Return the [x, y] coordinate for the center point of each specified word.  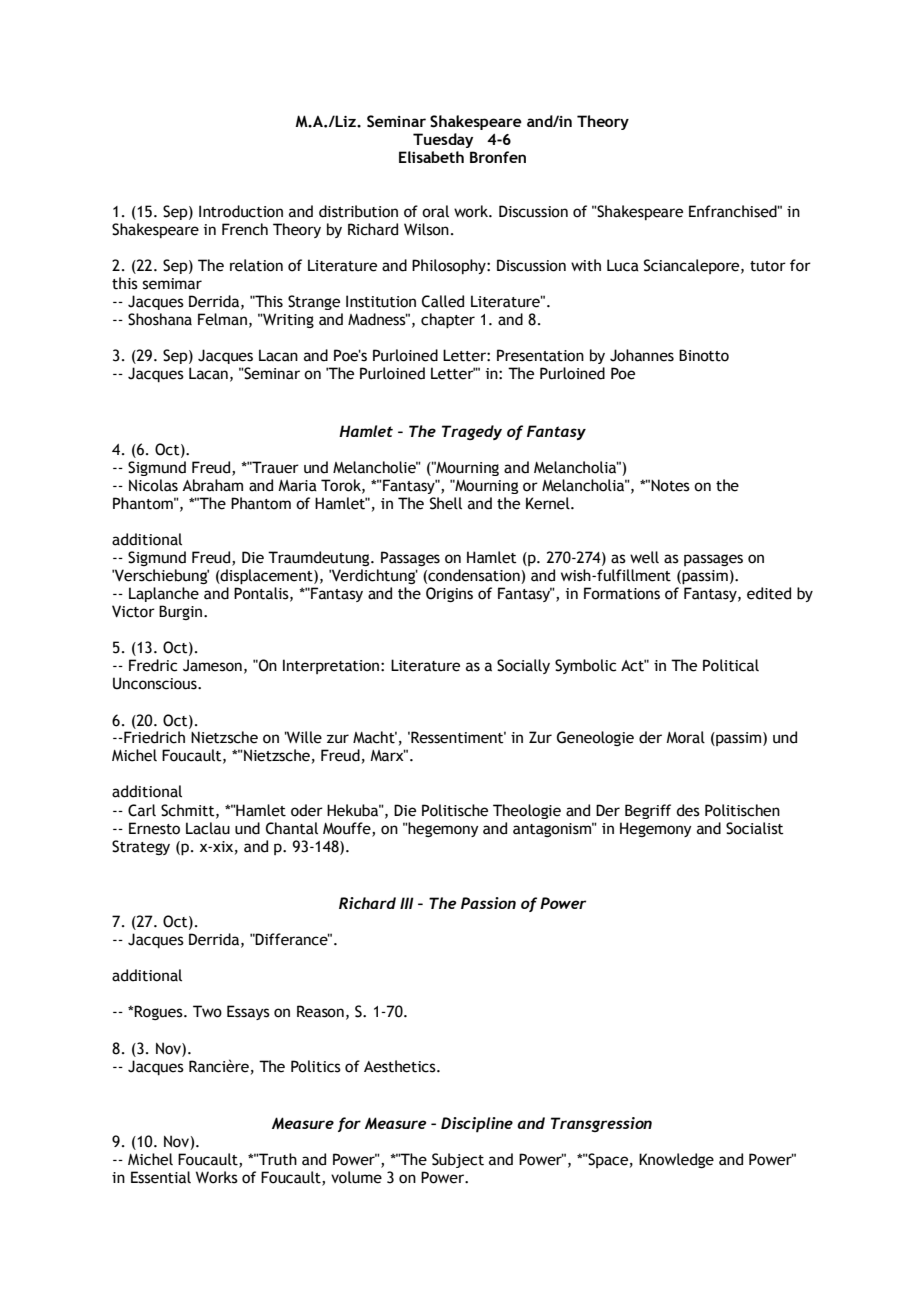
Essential [161, 1177]
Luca [623, 265]
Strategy [141, 847]
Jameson [212, 665]
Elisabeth [431, 157]
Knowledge [676, 1160]
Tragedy [472, 432]
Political [731, 665]
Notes [670, 485]
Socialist [755, 828]
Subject [458, 1160]
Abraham [212, 485]
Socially [523, 666]
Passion [488, 903]
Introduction [241, 211]
